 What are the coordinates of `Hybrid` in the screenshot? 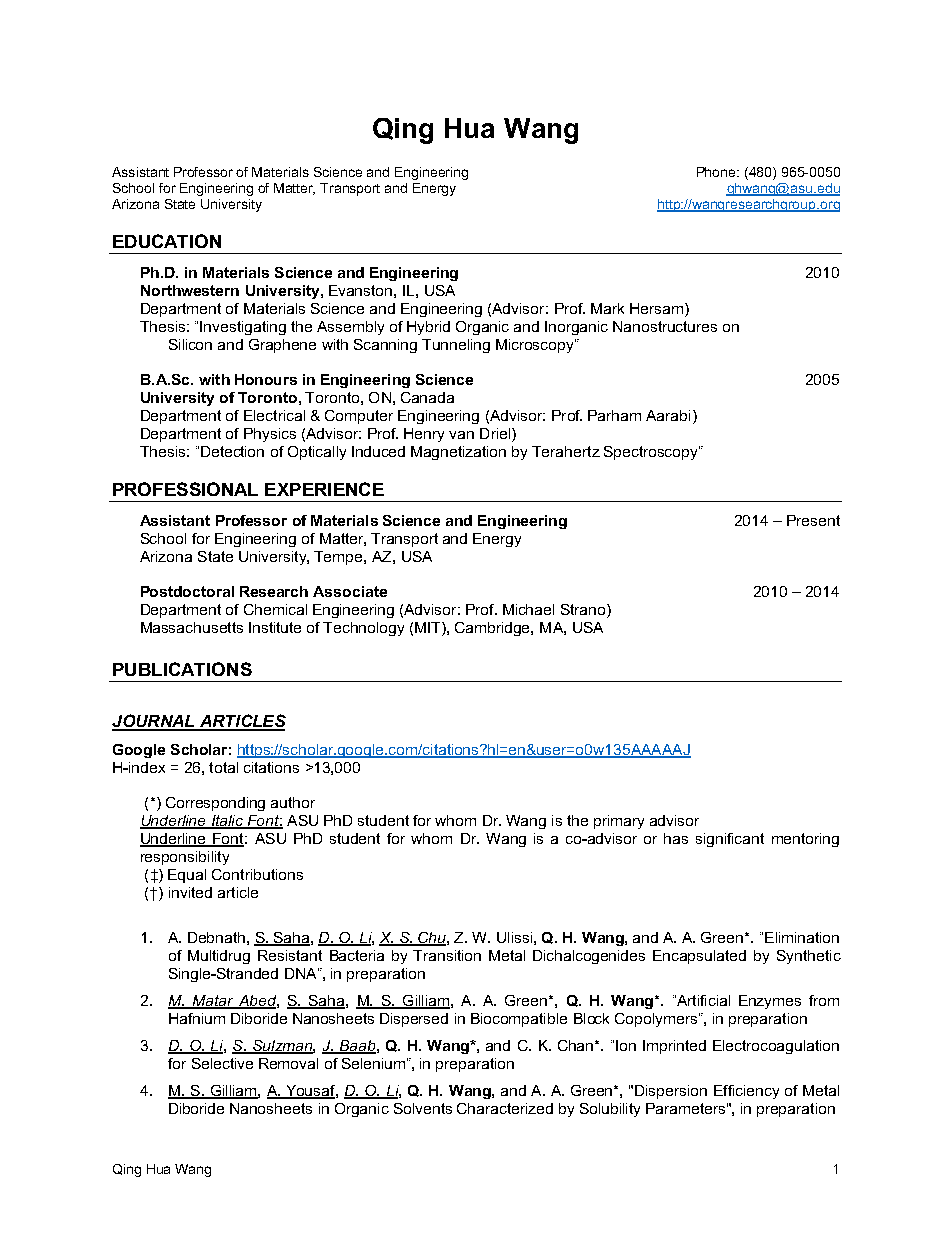 It's located at (428, 328).
